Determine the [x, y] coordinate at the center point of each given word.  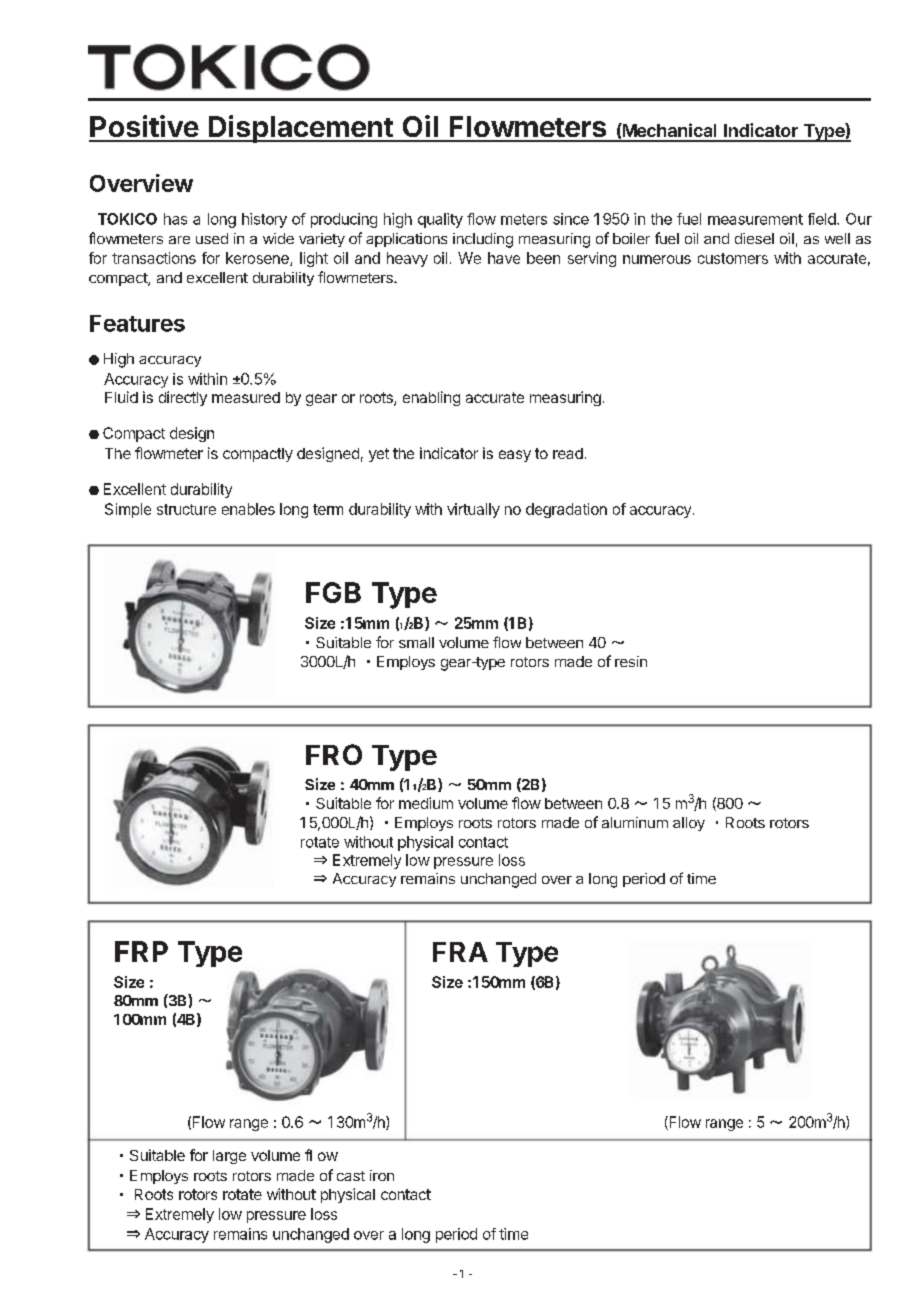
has [175, 219]
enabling [431, 398]
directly [183, 398]
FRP [141, 951]
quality [440, 220]
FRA [460, 952]
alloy [689, 824]
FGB [333, 592]
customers [733, 258]
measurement [755, 219]
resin [631, 661]
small [416, 642]
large [229, 1157]
